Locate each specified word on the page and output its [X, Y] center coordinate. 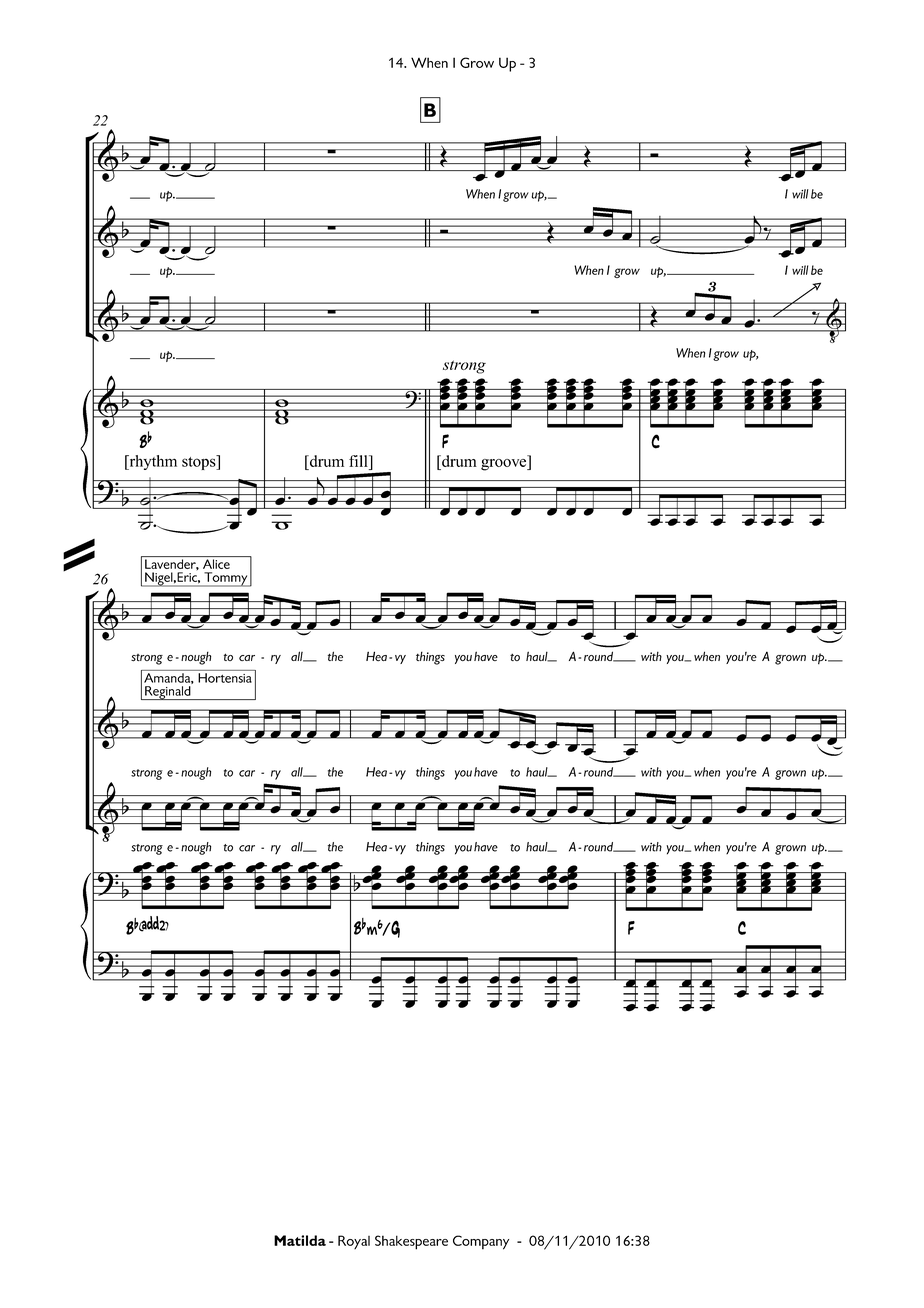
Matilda [300, 1240]
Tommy [226, 579]
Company [481, 1242]
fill [359, 461]
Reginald [168, 693]
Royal [354, 1242]
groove [505, 465]
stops [200, 462]
